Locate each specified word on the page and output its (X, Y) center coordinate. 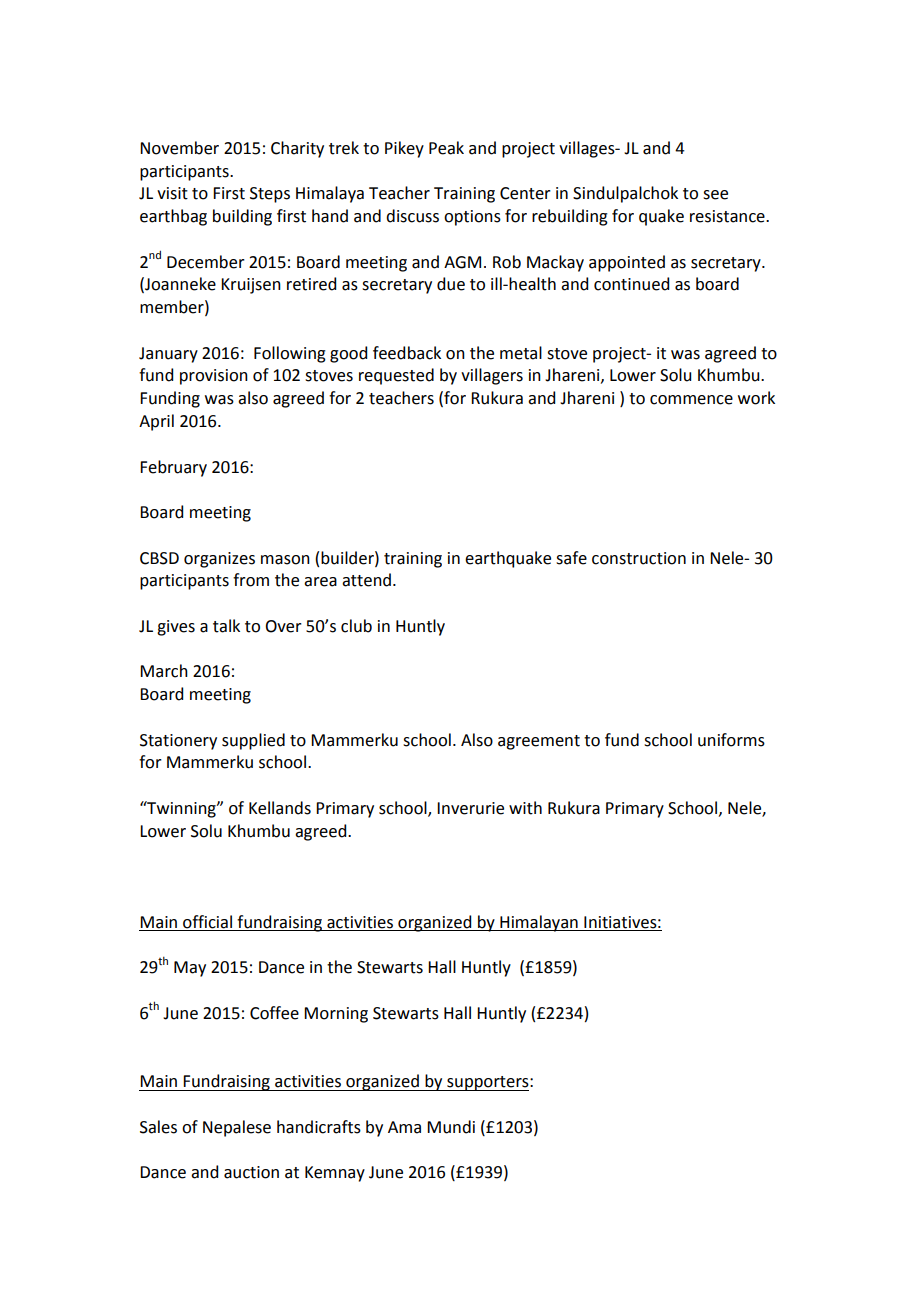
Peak (446, 148)
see (715, 195)
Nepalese (237, 1128)
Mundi (451, 1127)
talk (226, 626)
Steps (270, 195)
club (356, 626)
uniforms (731, 740)
